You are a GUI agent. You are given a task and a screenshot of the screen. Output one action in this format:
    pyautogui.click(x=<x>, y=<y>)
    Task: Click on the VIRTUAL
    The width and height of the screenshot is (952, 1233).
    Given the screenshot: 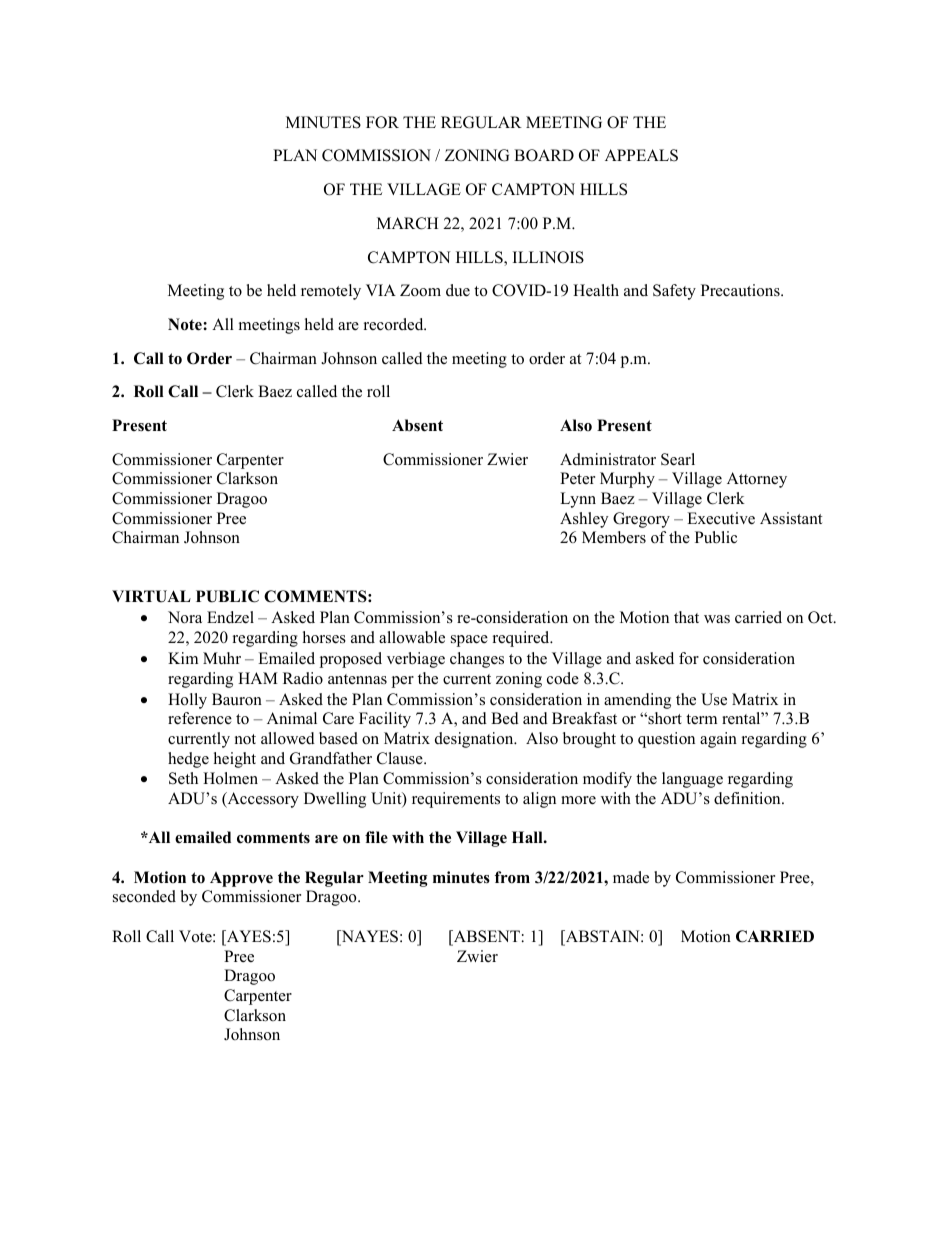 What is the action you would take?
    pyautogui.click(x=151, y=596)
